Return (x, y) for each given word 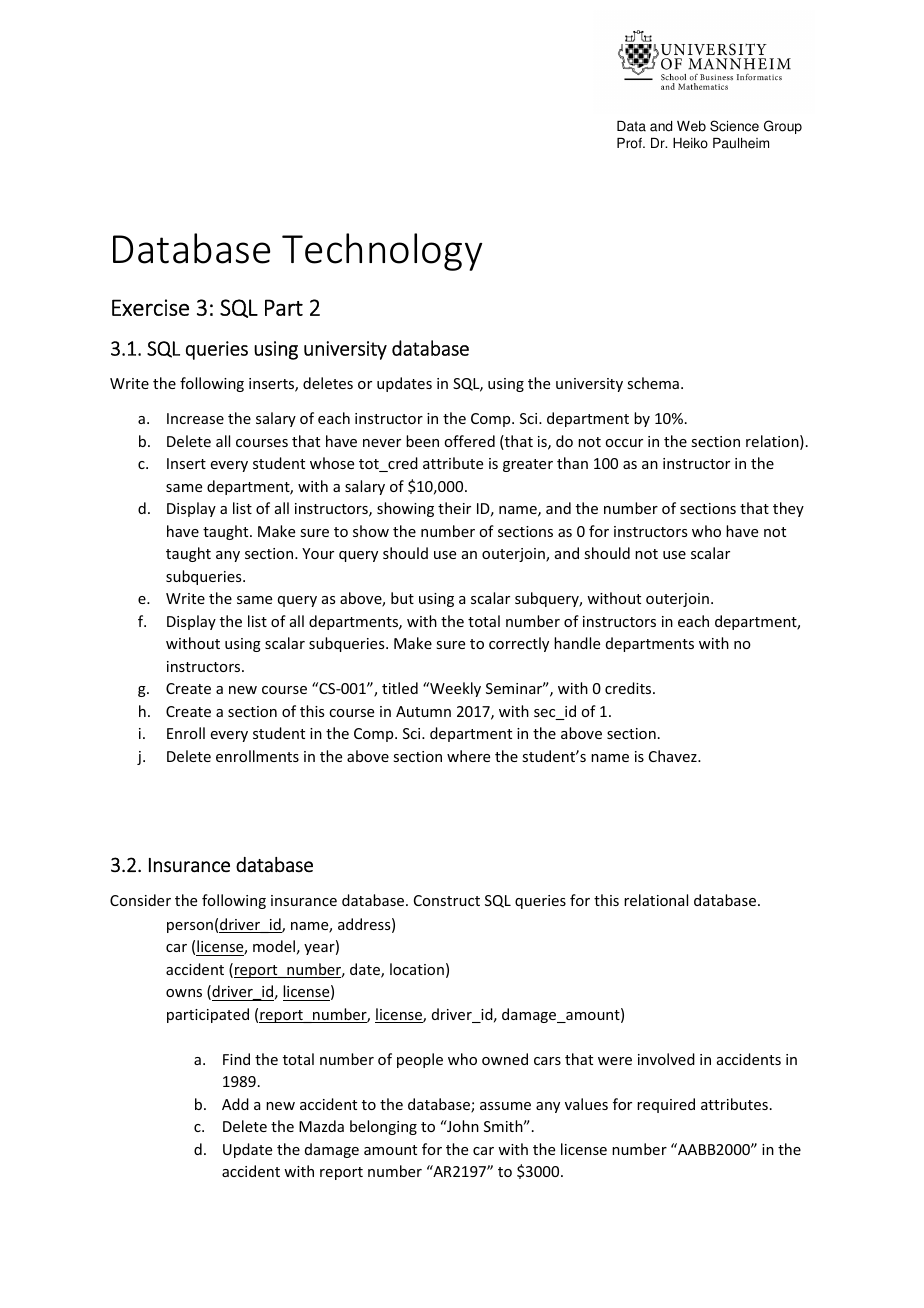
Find (236, 1059)
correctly (519, 644)
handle (577, 643)
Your (318, 553)
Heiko (690, 143)
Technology (382, 252)
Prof (630, 143)
